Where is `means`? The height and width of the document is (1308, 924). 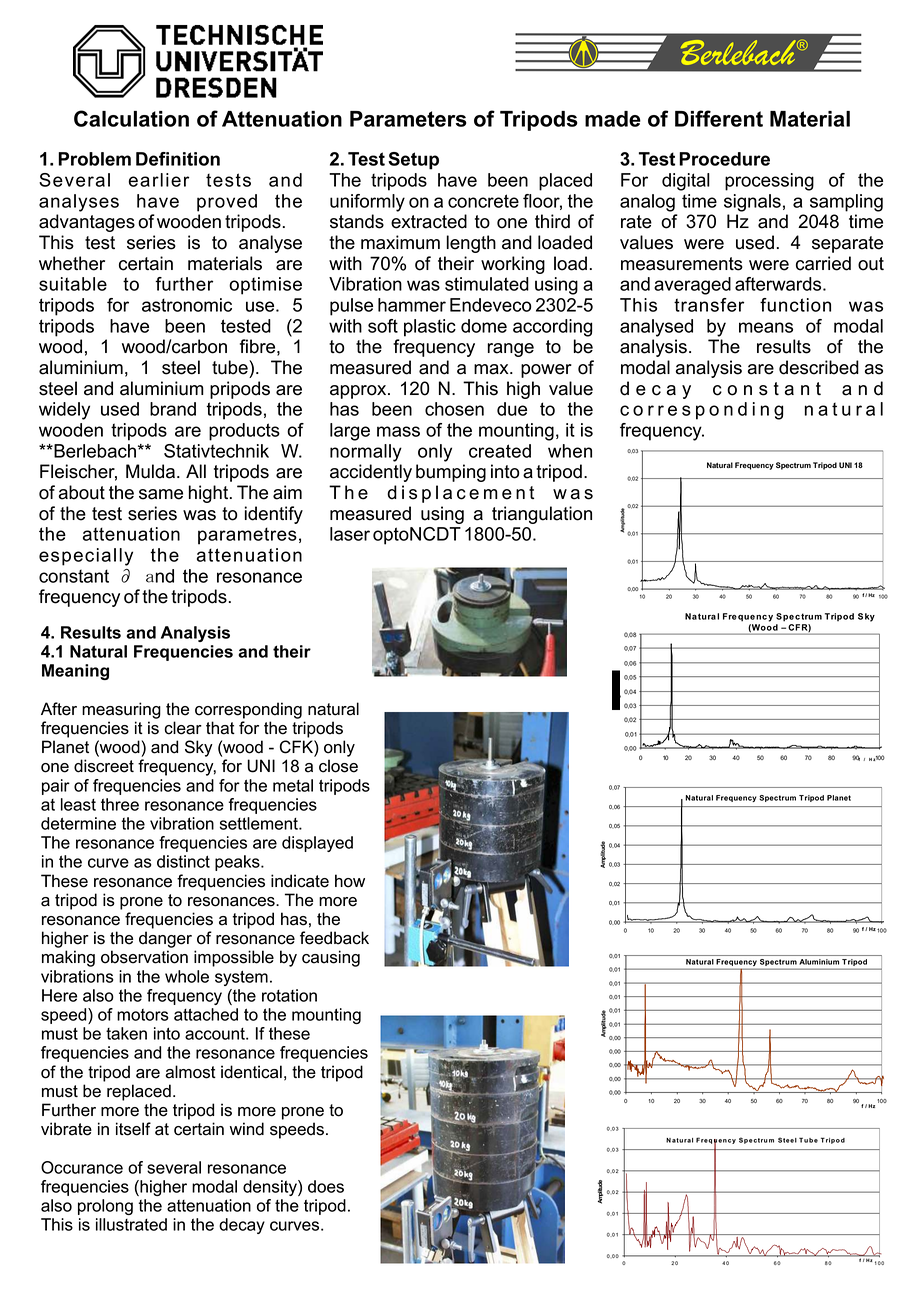 means is located at coordinates (766, 327).
